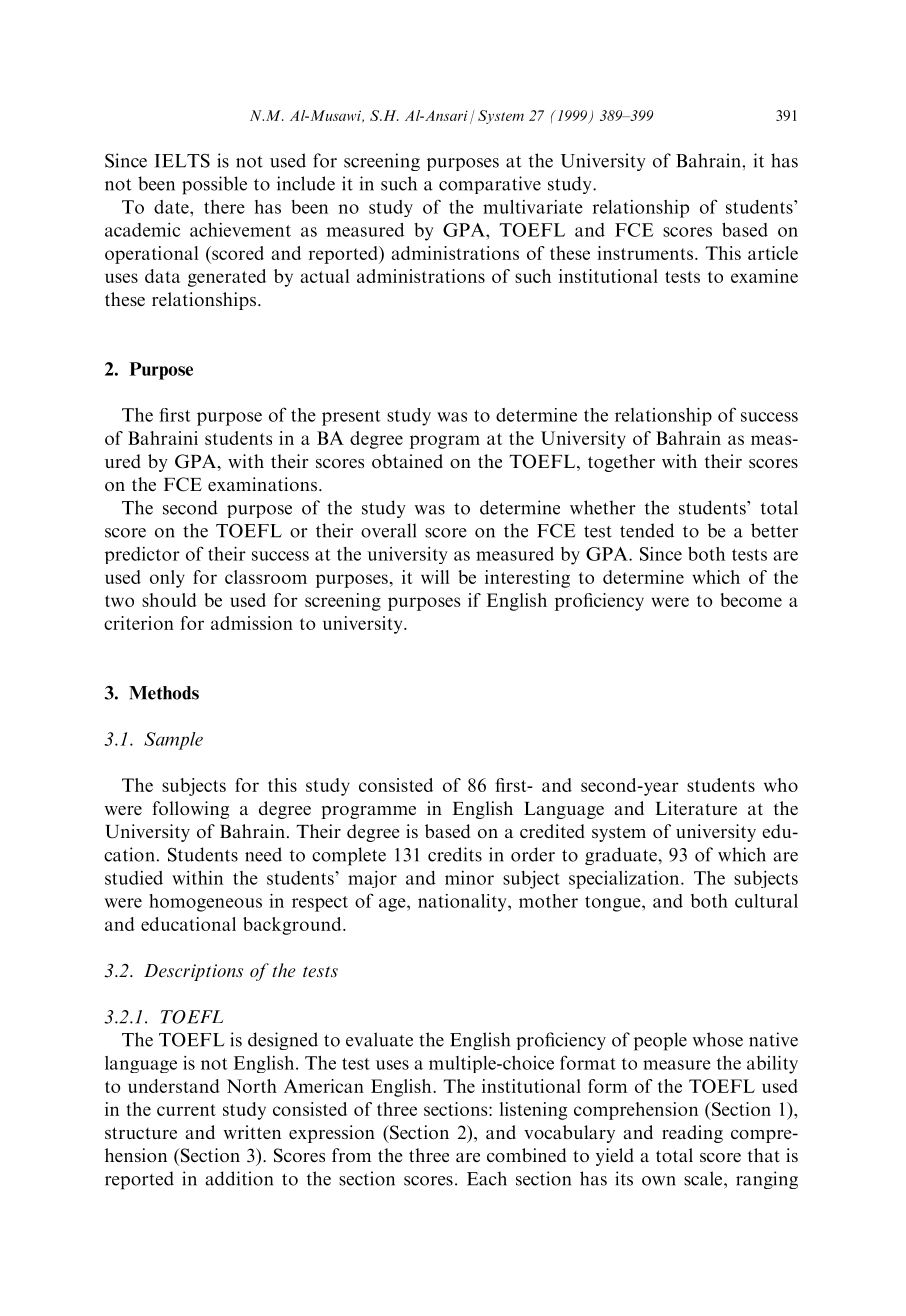  What do you see at coordinates (645, 253) in the screenshot?
I see `instruments` at bounding box center [645, 253].
